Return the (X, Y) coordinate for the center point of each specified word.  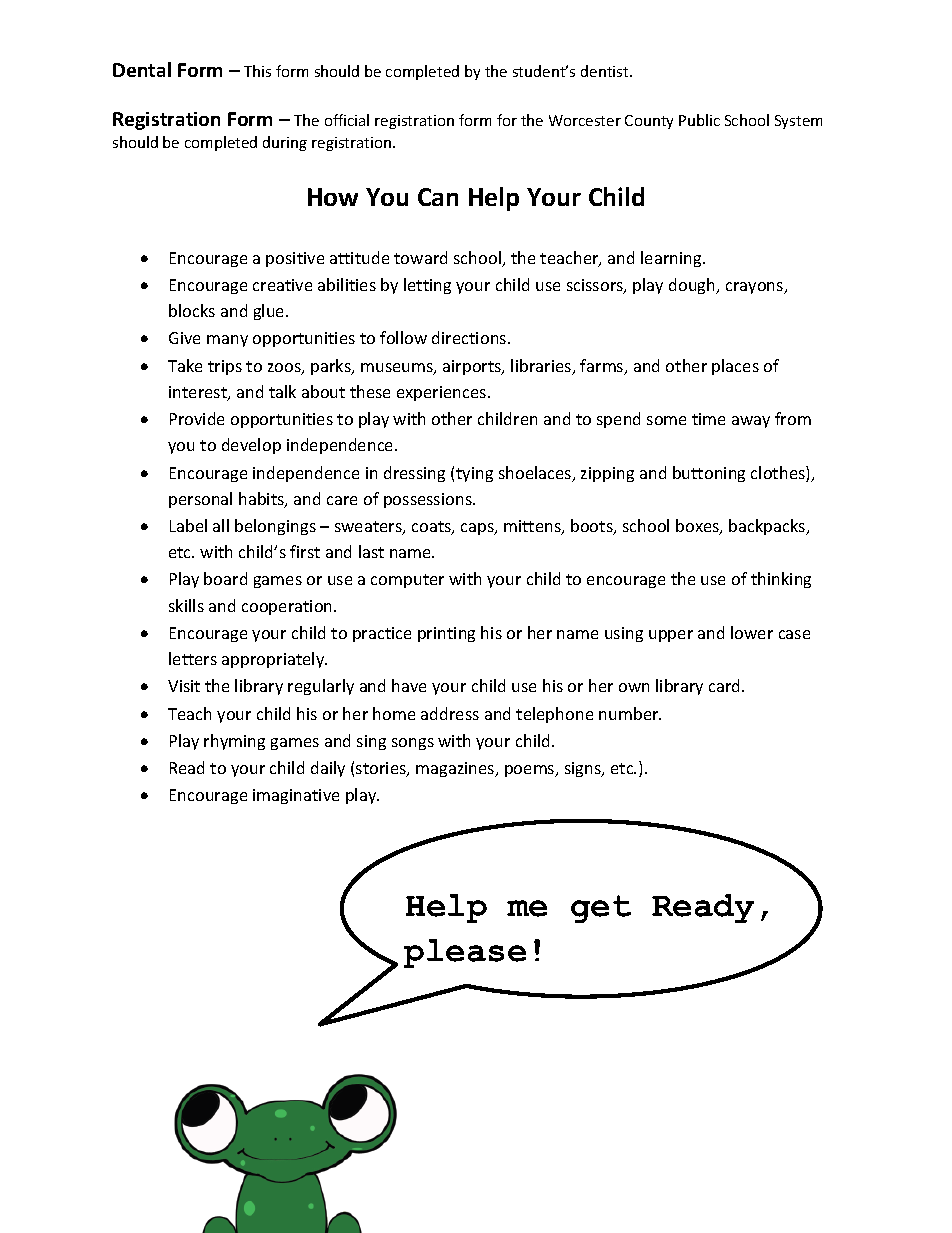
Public (699, 120)
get (601, 909)
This (257, 71)
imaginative (296, 796)
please (465, 953)
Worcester (585, 120)
